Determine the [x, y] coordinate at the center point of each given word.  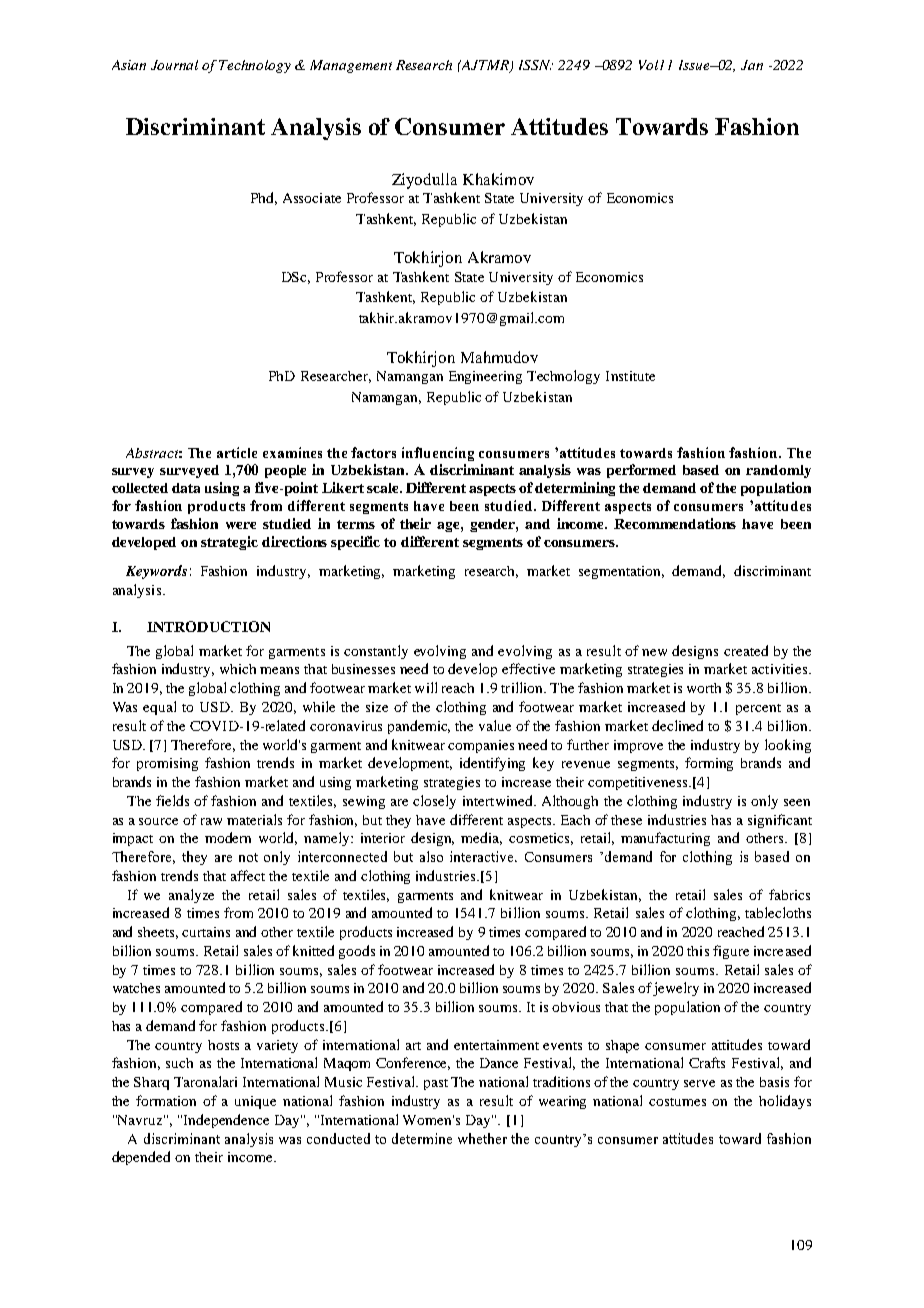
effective [528, 668]
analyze [191, 896]
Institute [630, 376]
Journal [174, 65]
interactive [483, 856]
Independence [226, 1121]
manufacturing [665, 839]
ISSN [536, 65]
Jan [752, 65]
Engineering [485, 377]
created [746, 650]
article [237, 452]
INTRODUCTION [208, 626]
